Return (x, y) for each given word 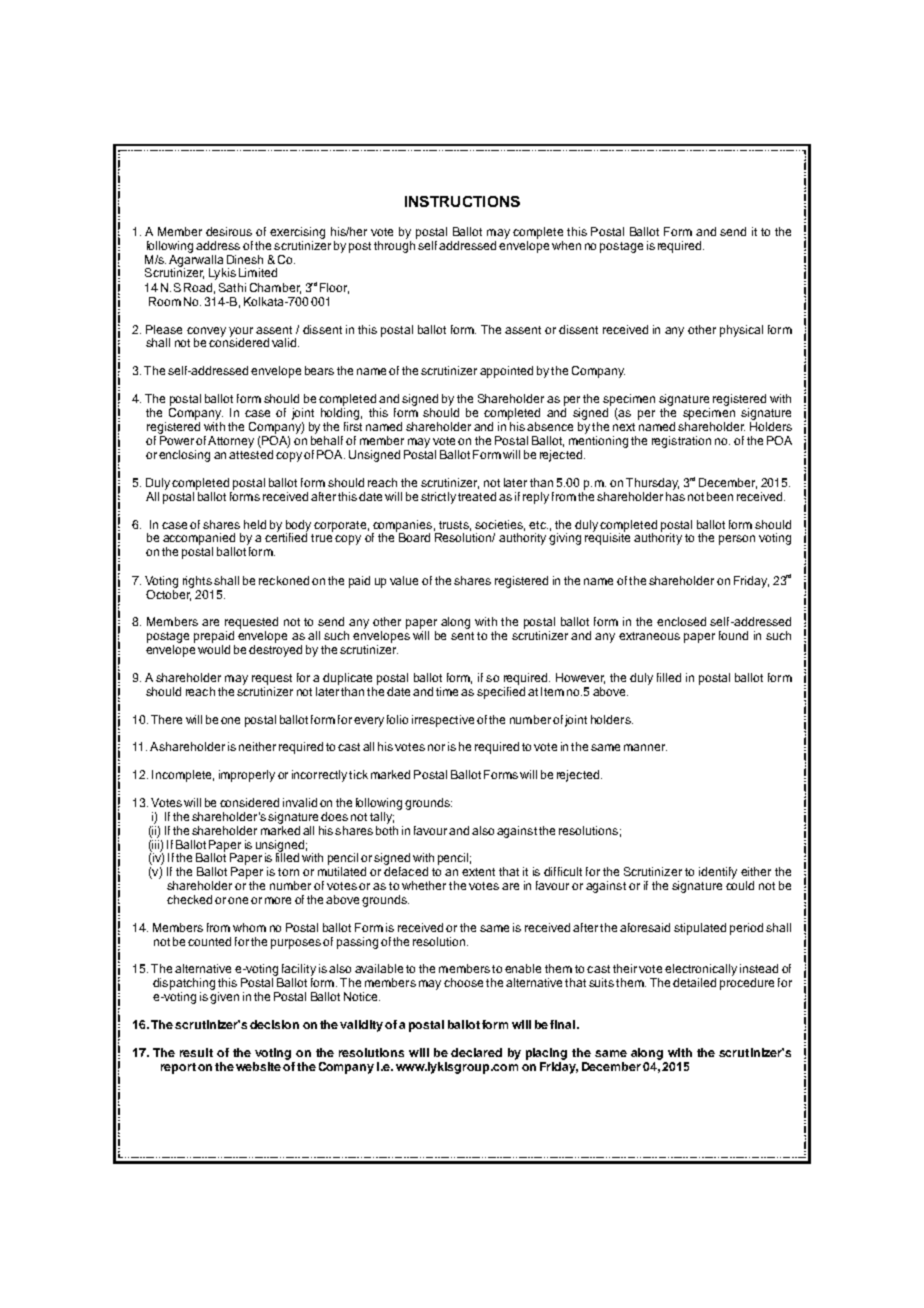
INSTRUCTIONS (462, 201)
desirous (229, 231)
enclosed (681, 621)
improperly (247, 776)
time (447, 691)
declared (476, 1052)
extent (478, 872)
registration (681, 442)
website (258, 1066)
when (566, 245)
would (214, 649)
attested (251, 453)
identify (718, 873)
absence (550, 426)
